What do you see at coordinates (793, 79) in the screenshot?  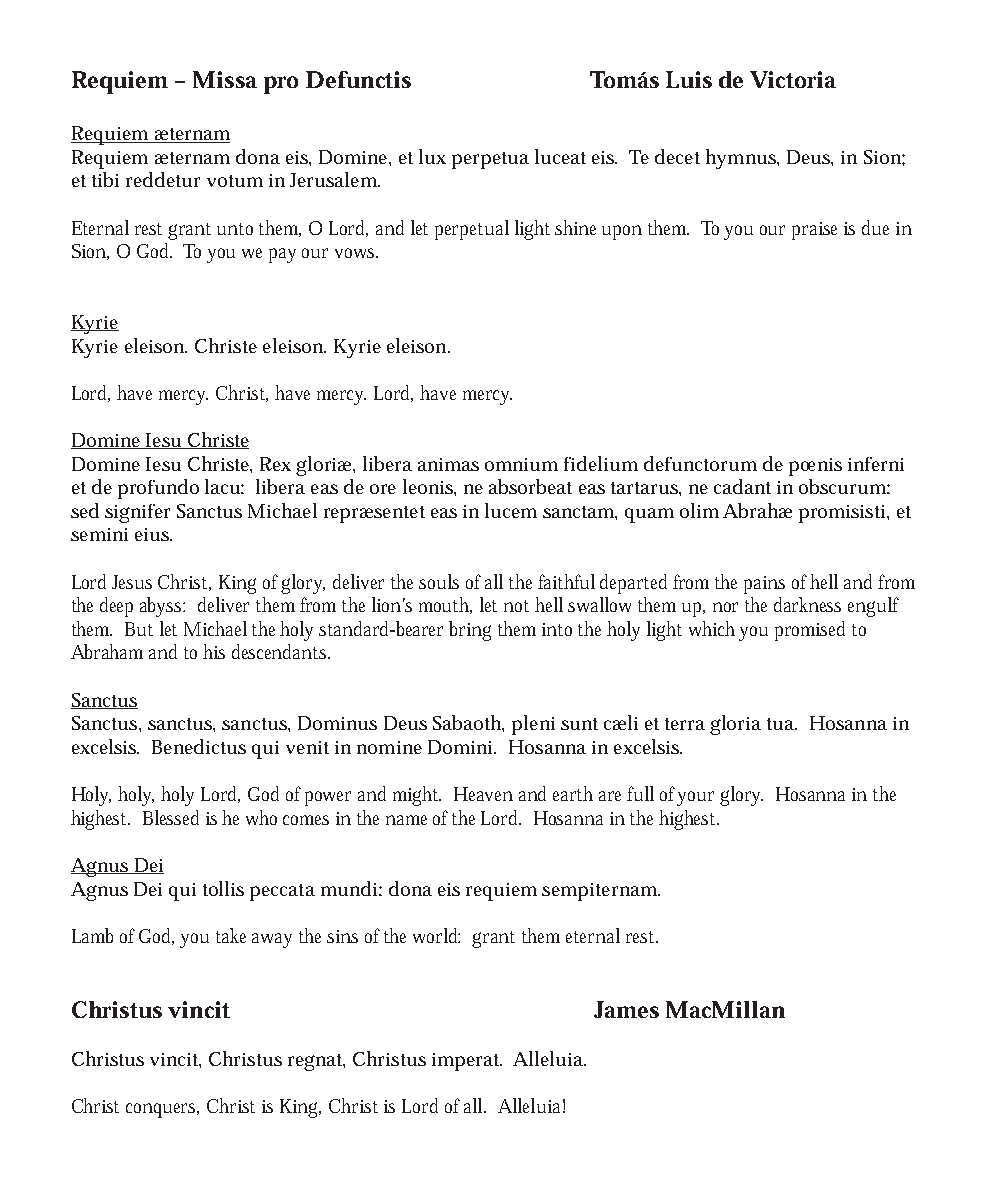 I see `Victoria` at bounding box center [793, 79].
